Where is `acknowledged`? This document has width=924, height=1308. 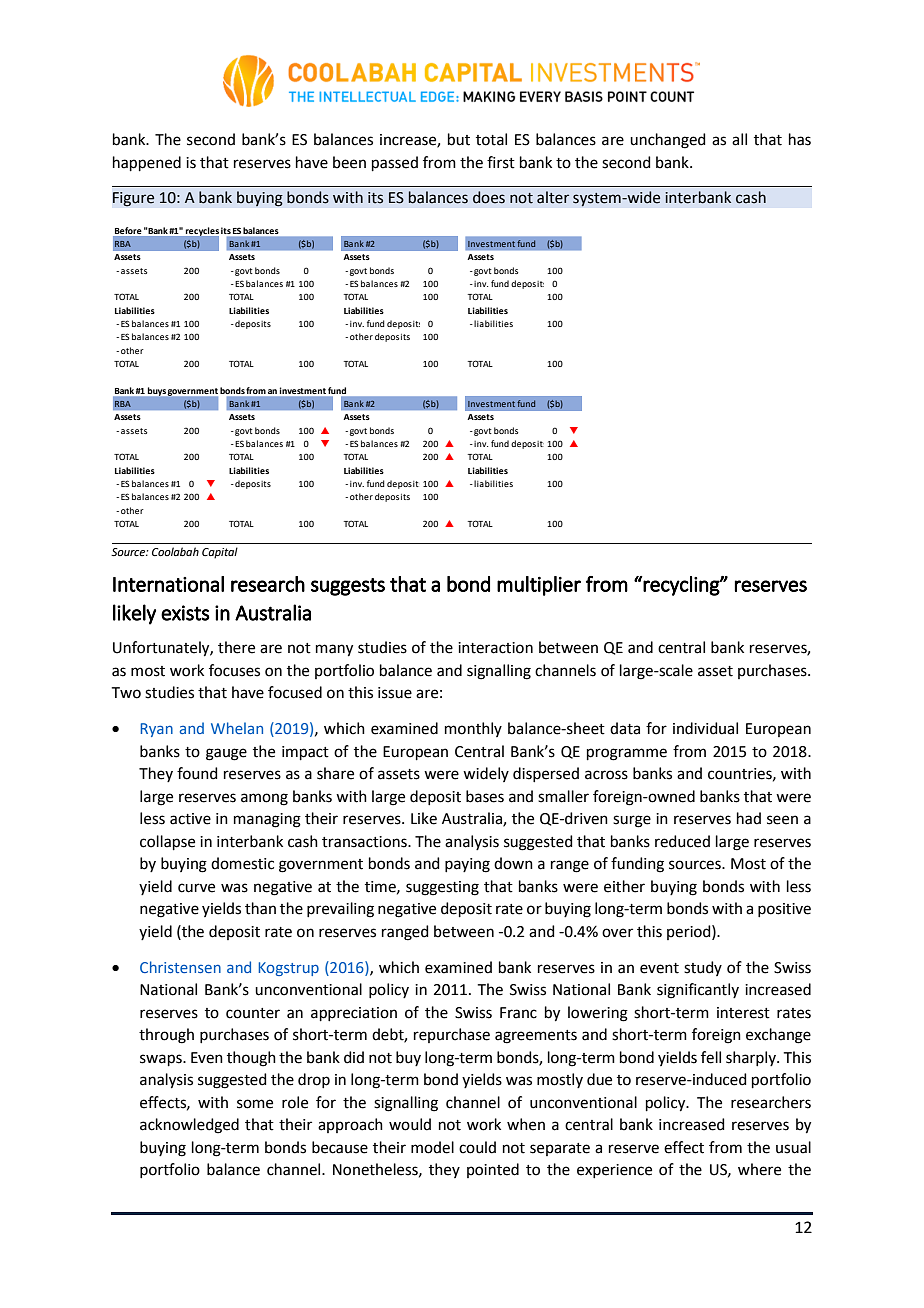 acknowledged is located at coordinates (189, 1126).
